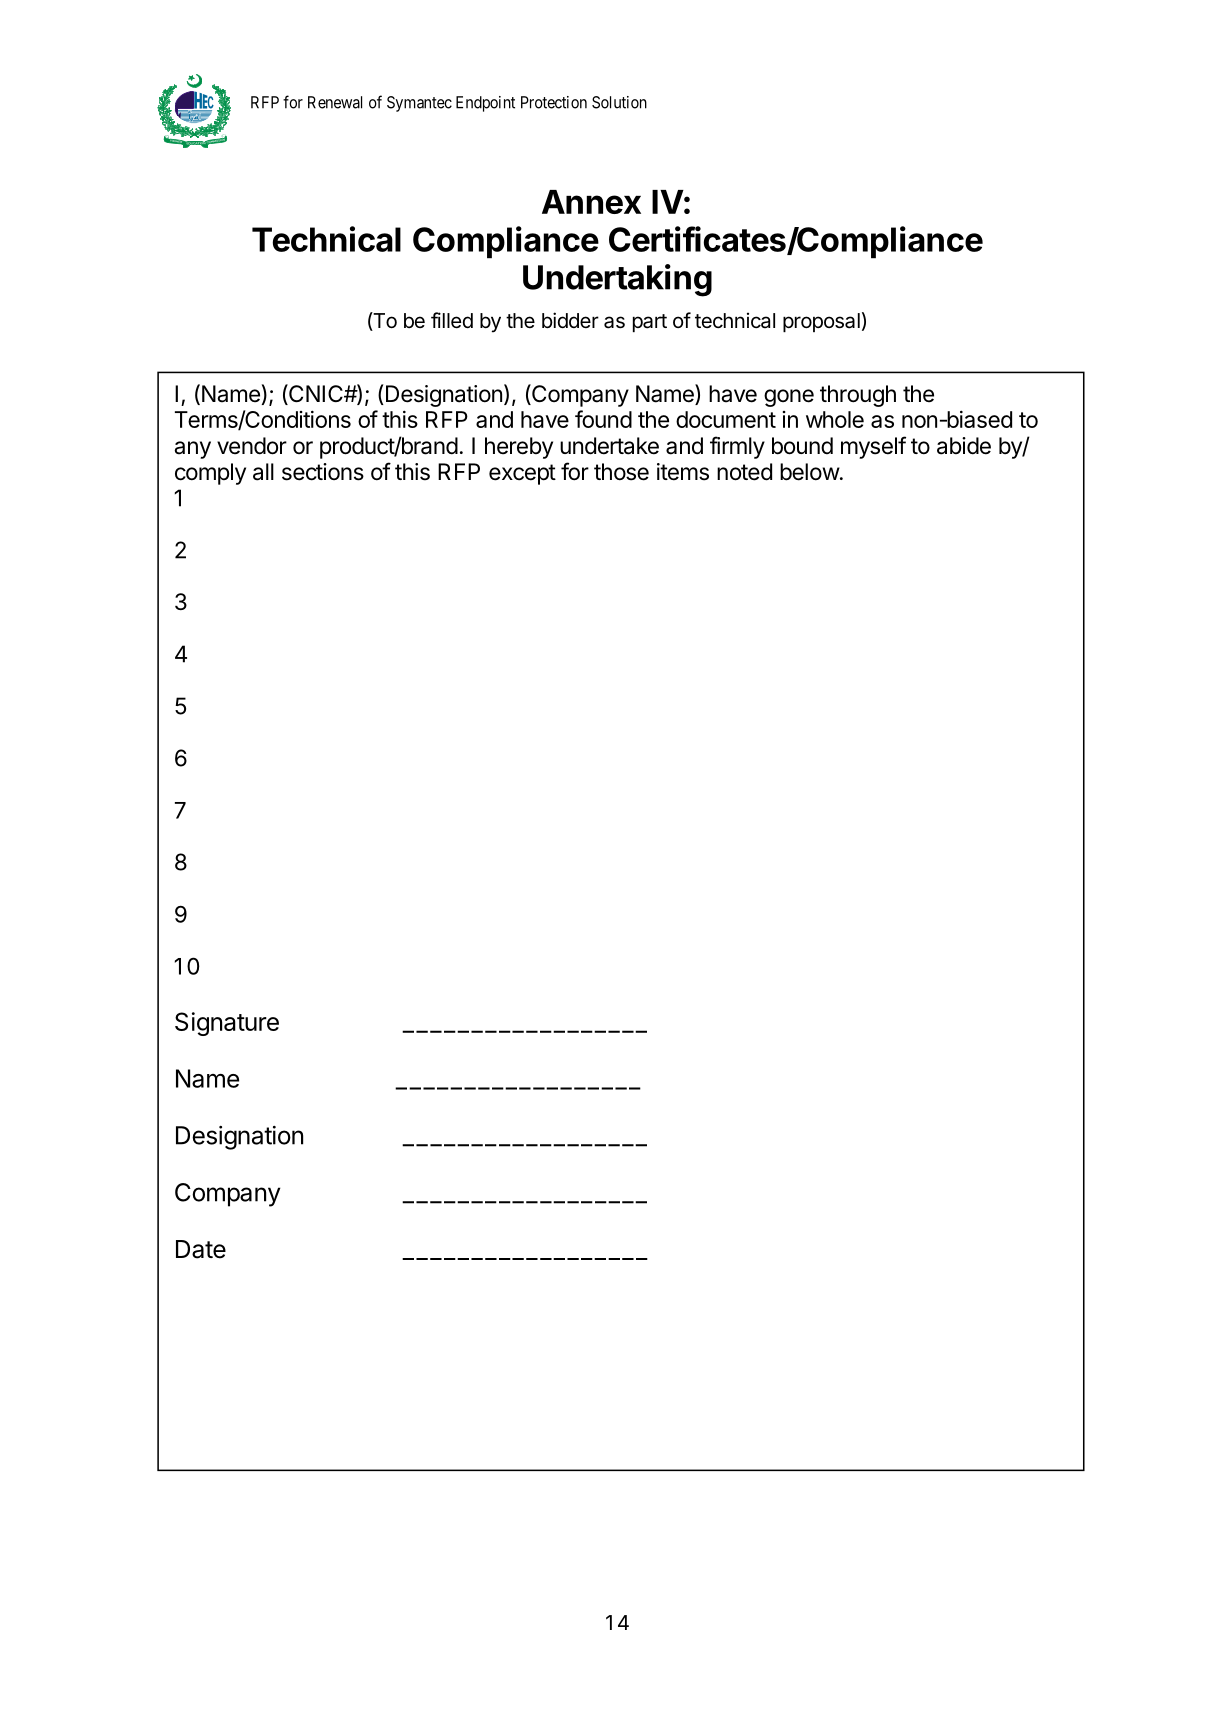 The width and height of the page is (1224, 1732). Describe the element at coordinates (554, 102) in the page. I see `Protection` at that location.
